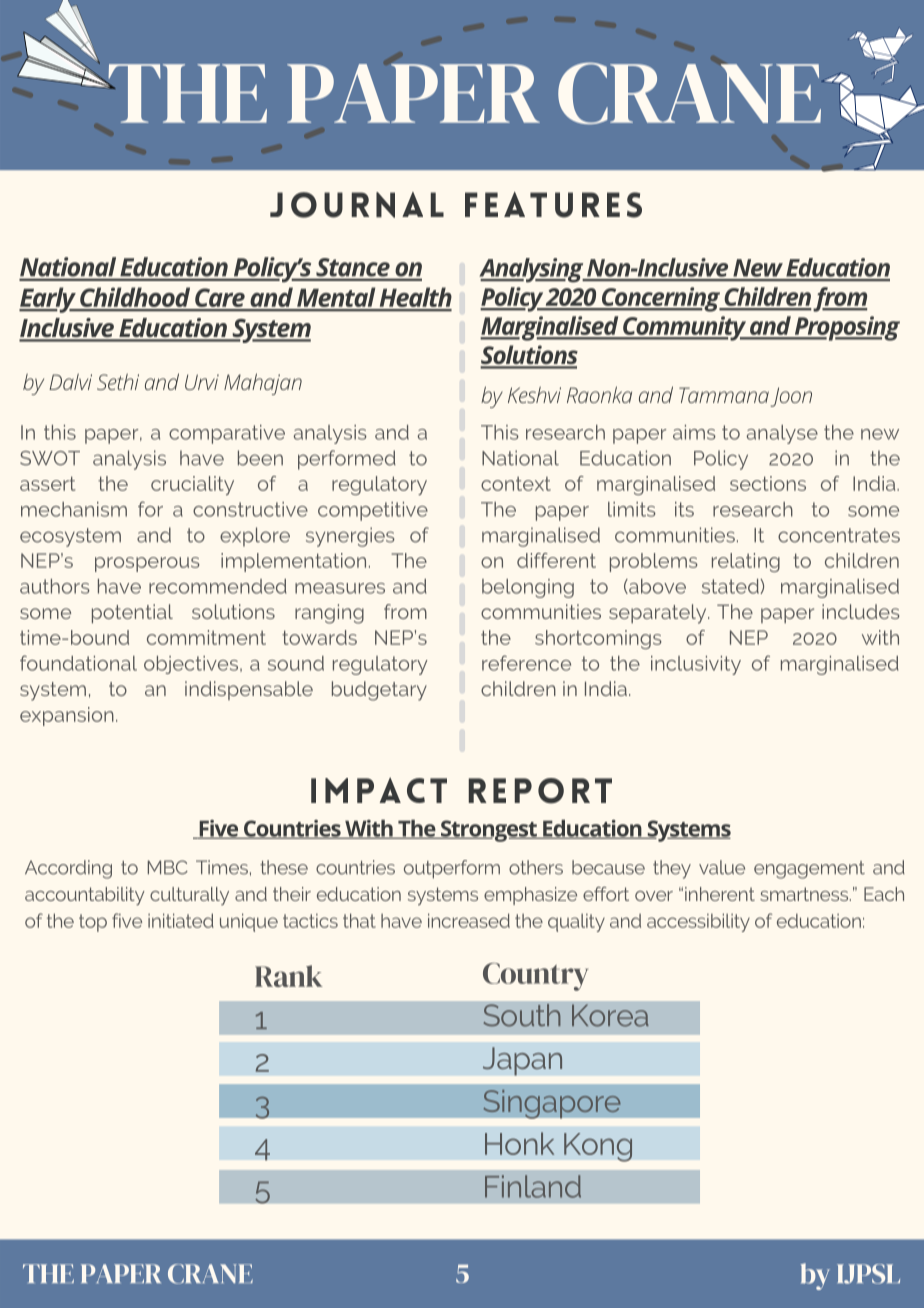 The width and height of the screenshot is (924, 1308). I want to click on sections, so click(768, 483).
